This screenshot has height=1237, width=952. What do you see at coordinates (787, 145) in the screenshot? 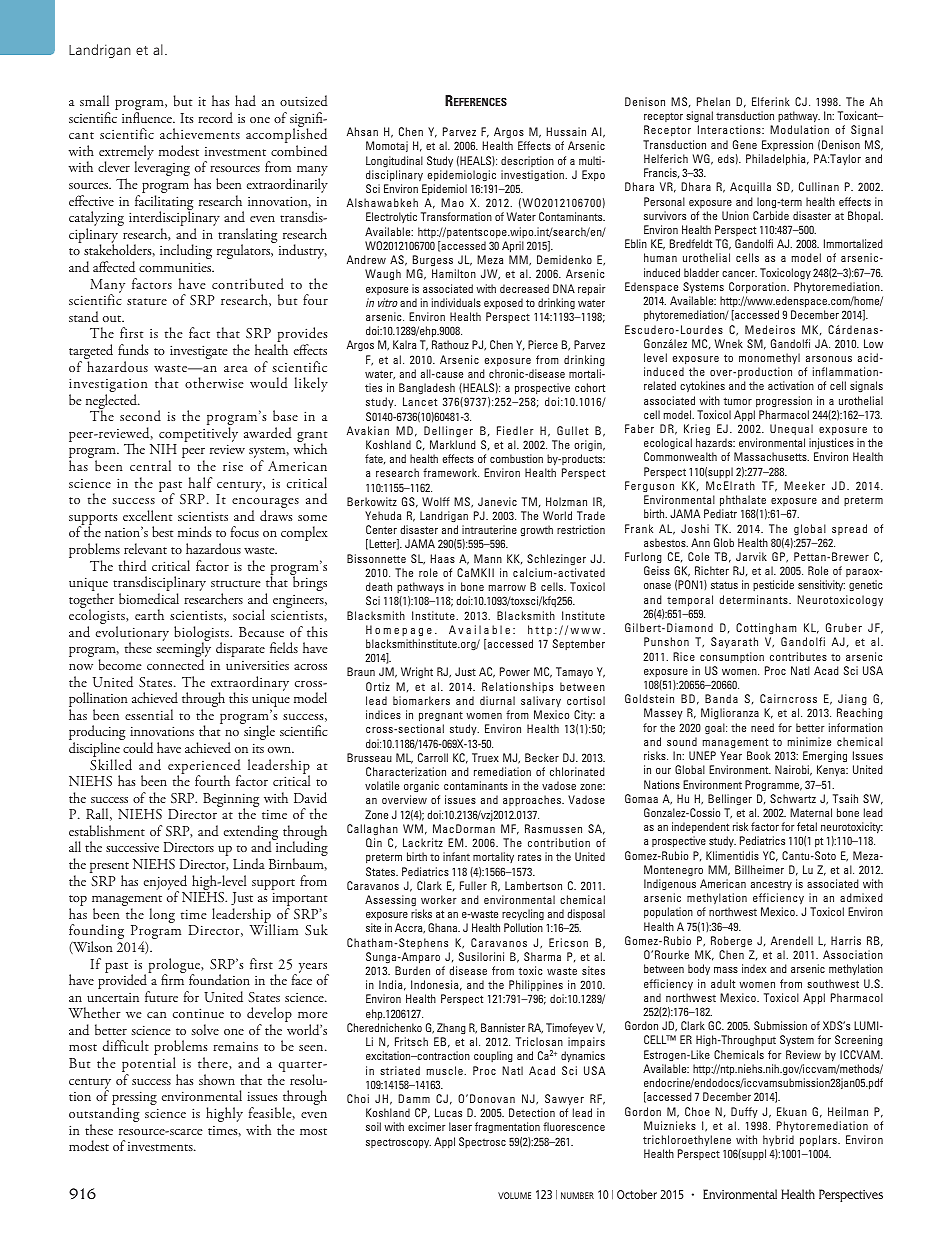
I see `Expression` at bounding box center [787, 145].
